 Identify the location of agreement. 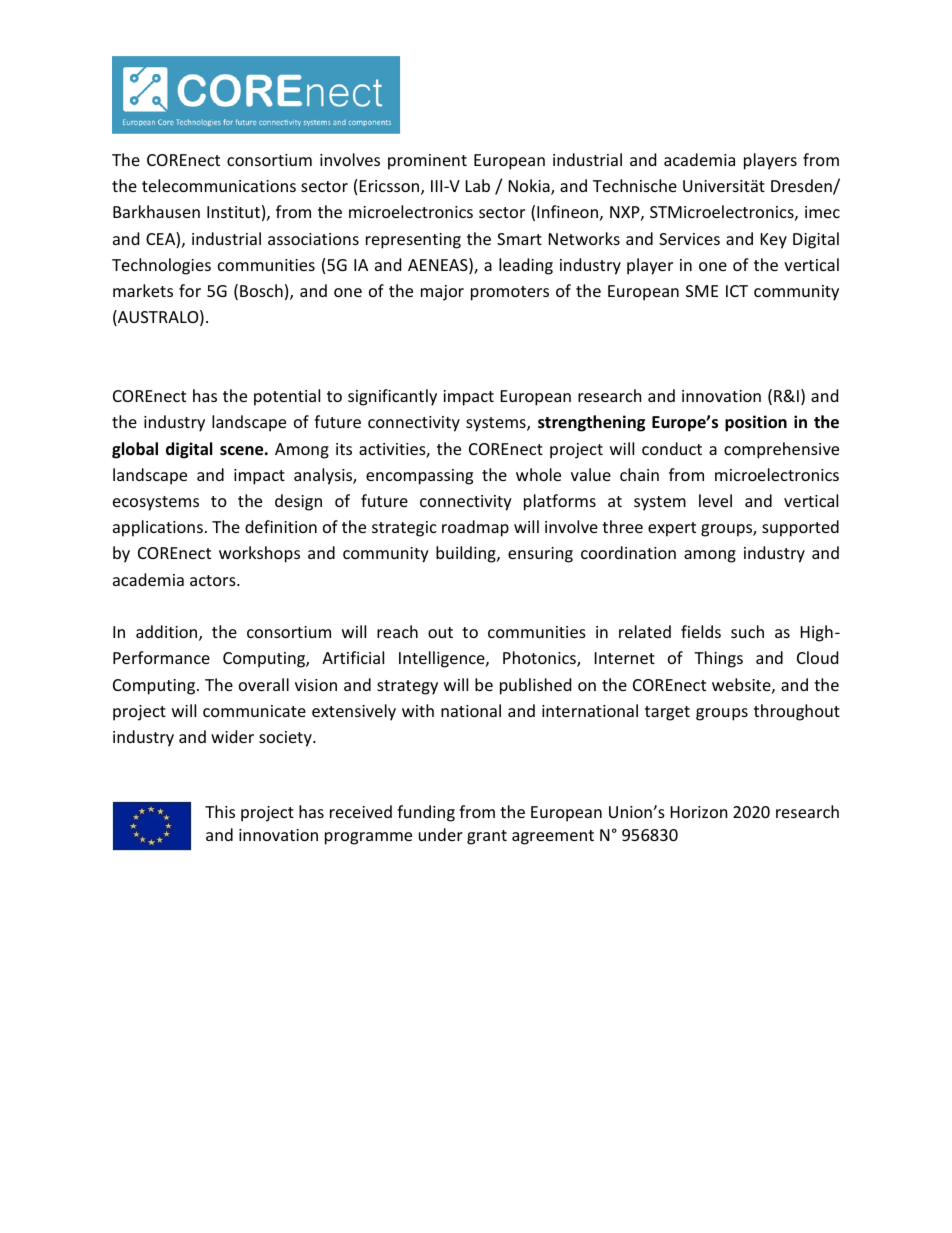
(553, 837).
